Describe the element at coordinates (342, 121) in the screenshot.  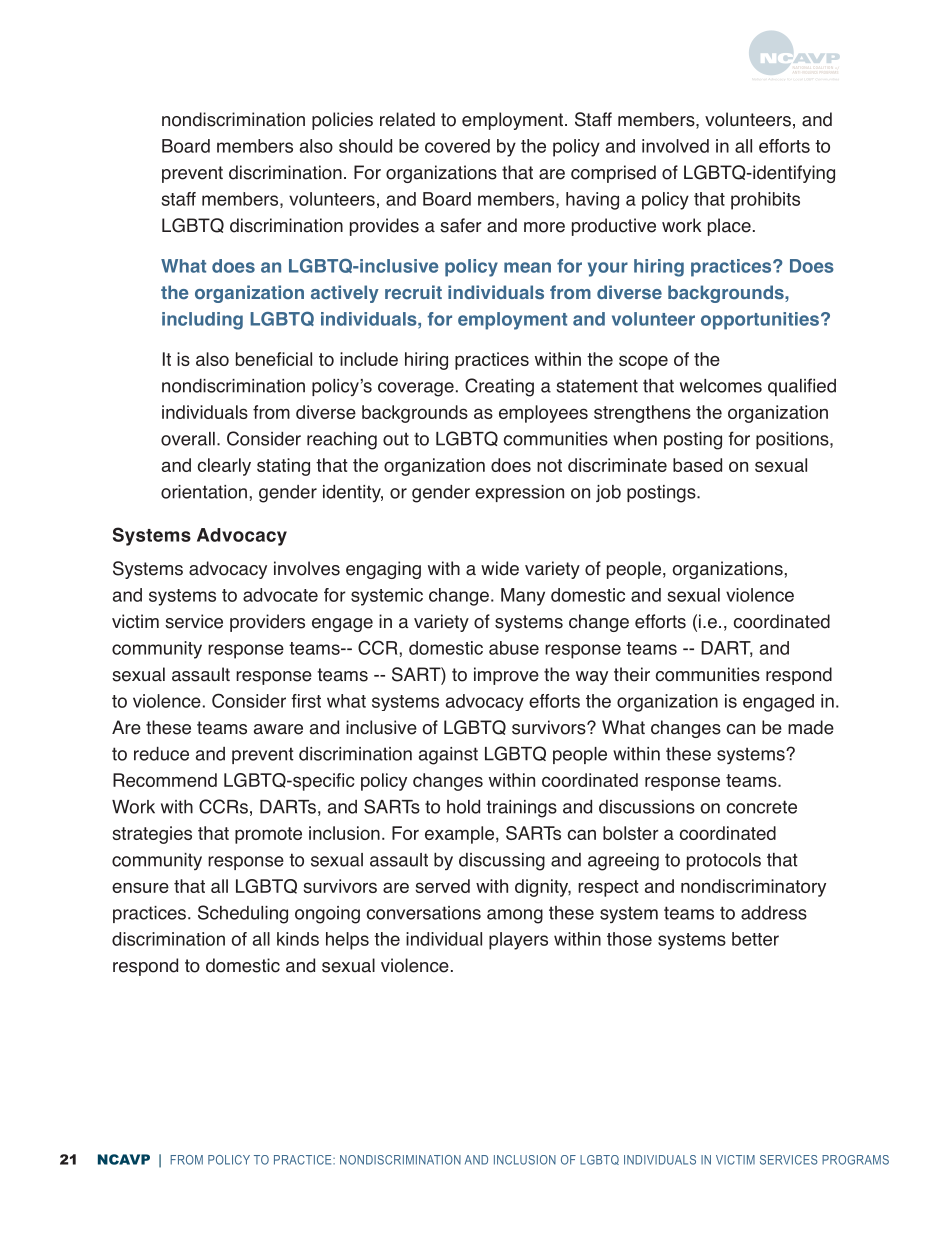
I see `policies` at that location.
